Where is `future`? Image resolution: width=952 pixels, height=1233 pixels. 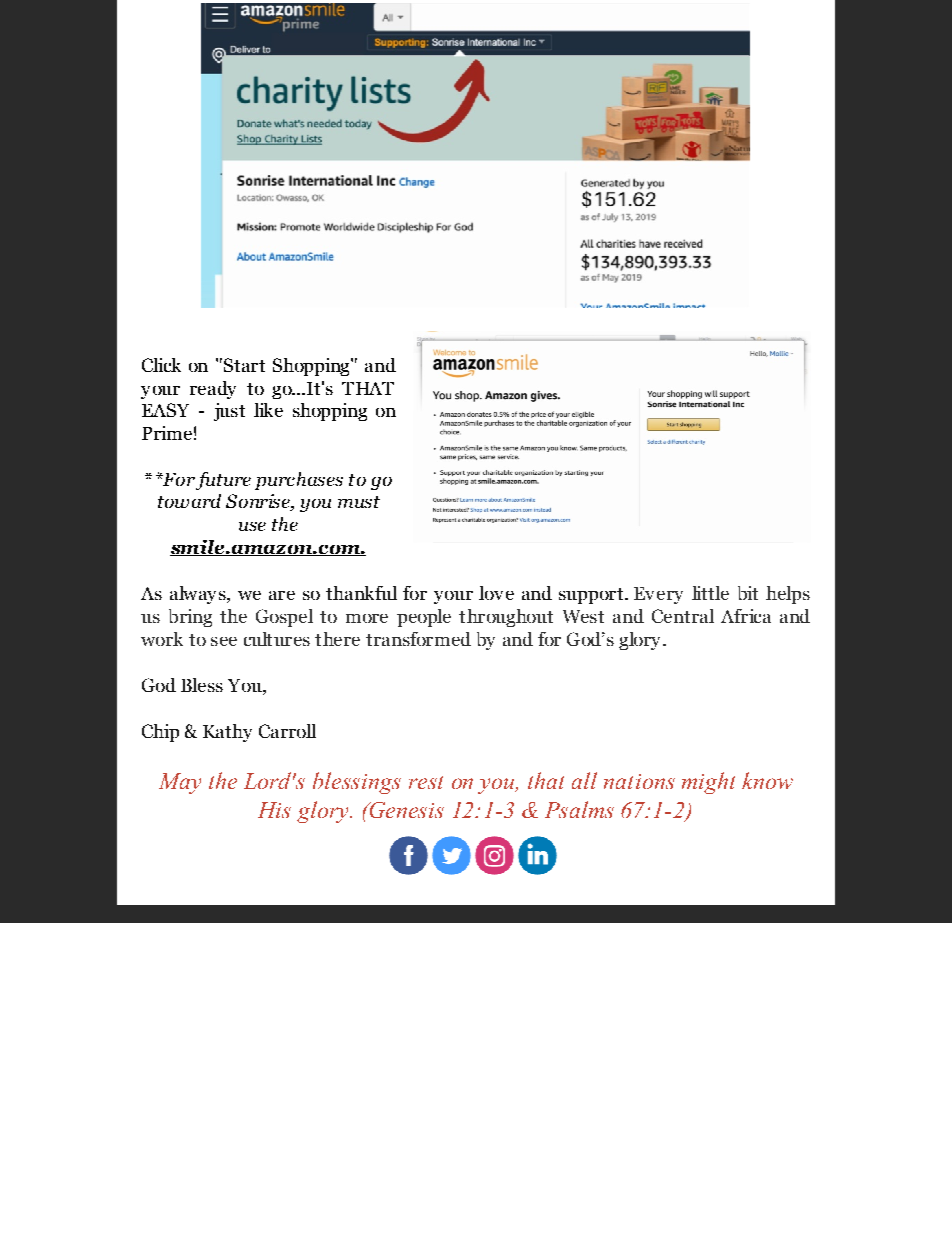 future is located at coordinates (223, 481).
